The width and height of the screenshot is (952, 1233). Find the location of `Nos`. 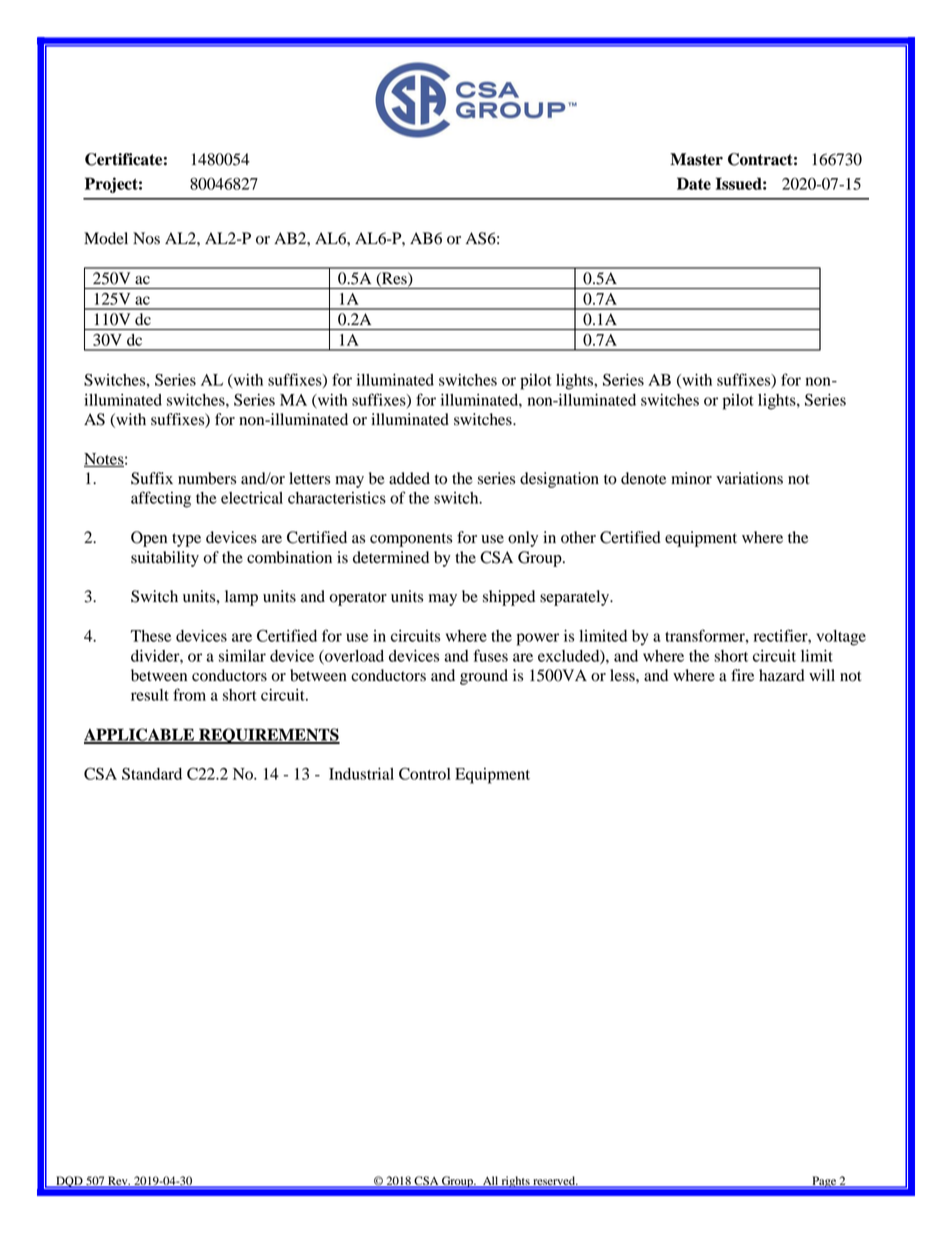

Nos is located at coordinates (146, 238).
